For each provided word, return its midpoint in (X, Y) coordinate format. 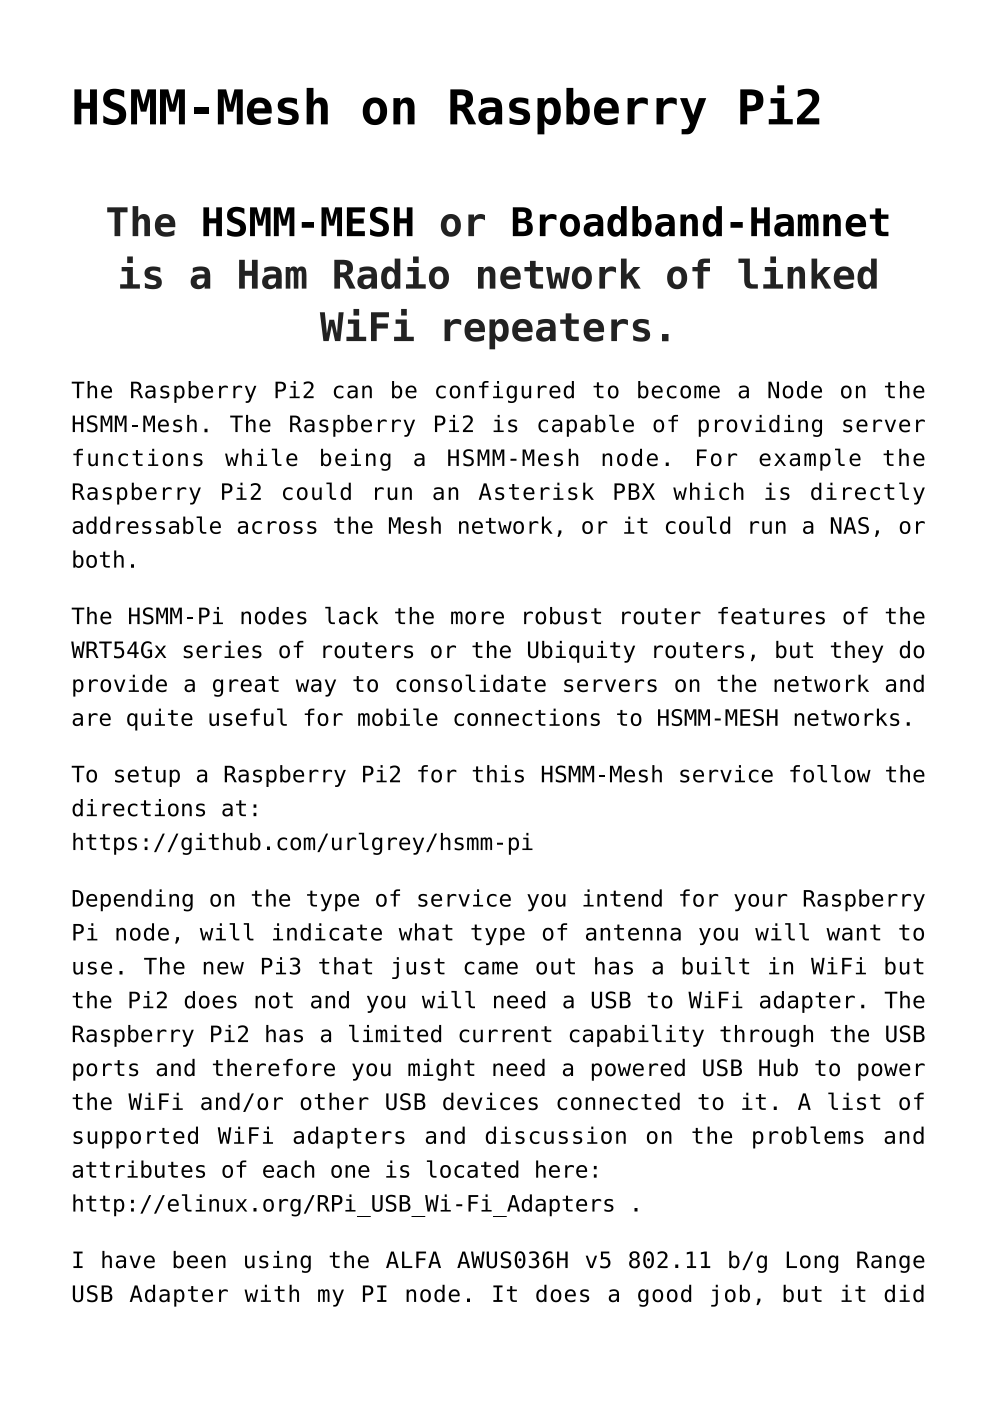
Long (812, 1262)
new (224, 968)
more (477, 618)
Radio (391, 272)
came (491, 968)
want (853, 932)
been (199, 1260)
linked (807, 272)
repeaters (547, 331)
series (222, 650)
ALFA (413, 1259)
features (771, 616)
